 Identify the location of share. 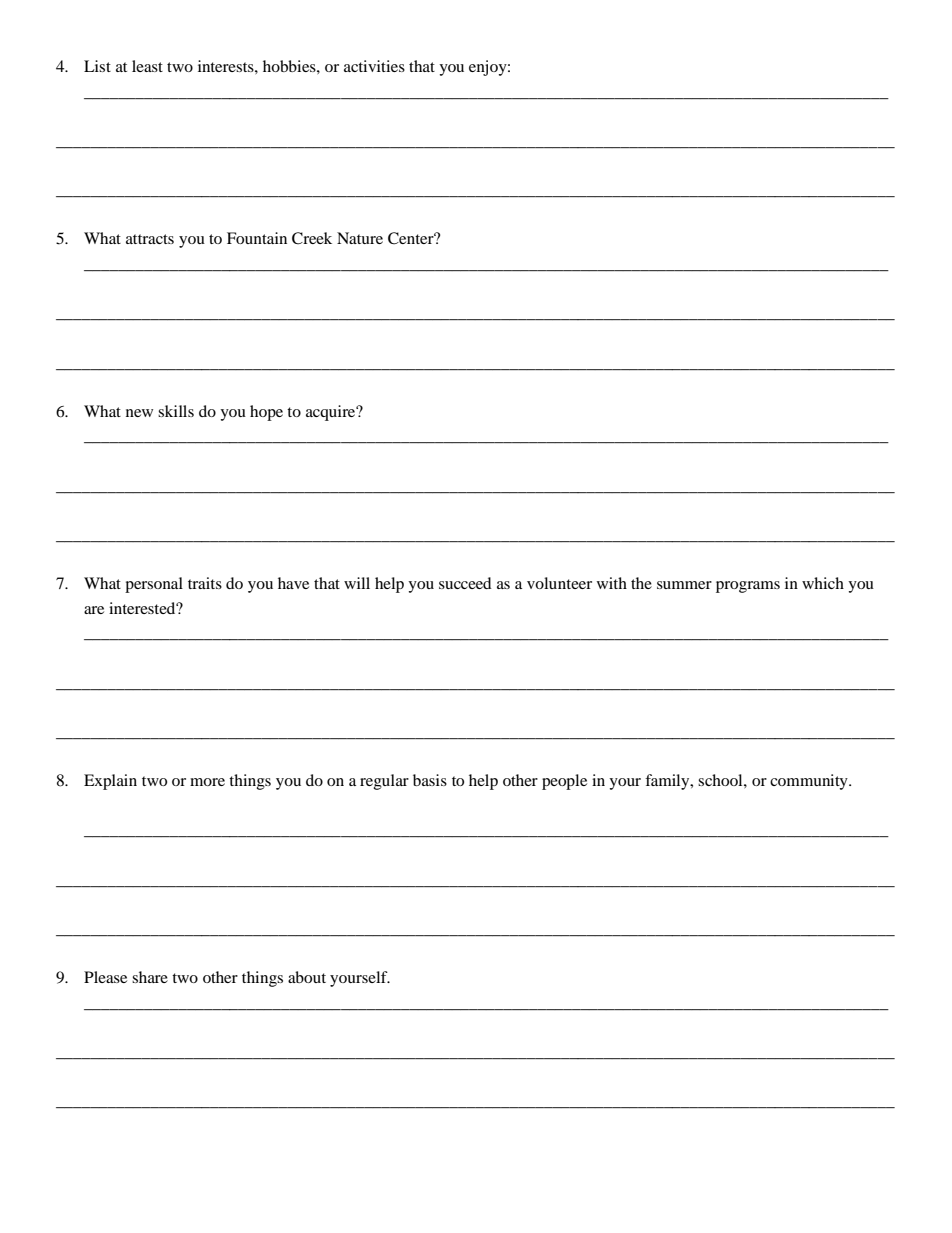
(150, 977).
